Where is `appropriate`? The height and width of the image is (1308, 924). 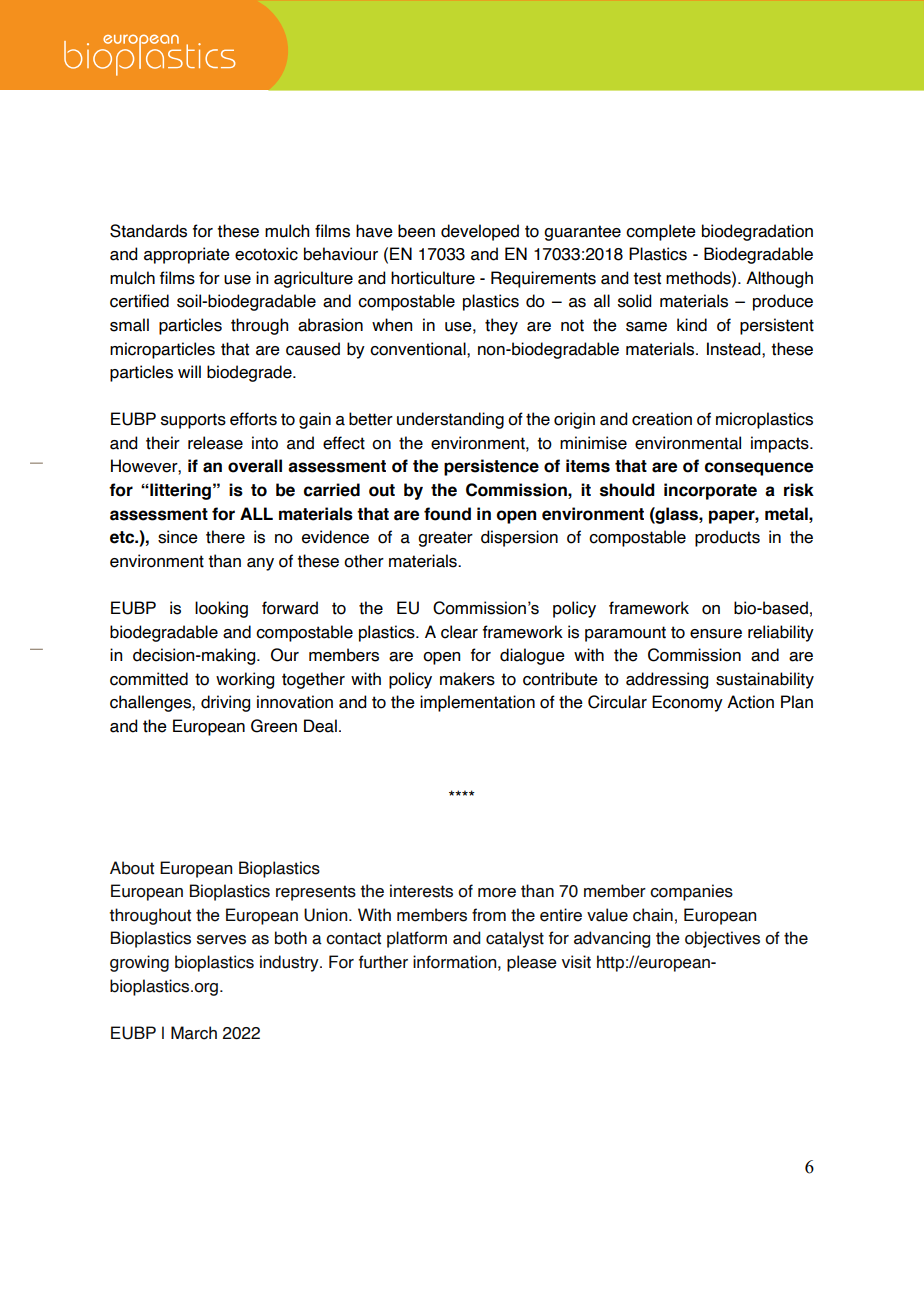 appropriate is located at coordinates (187, 255).
